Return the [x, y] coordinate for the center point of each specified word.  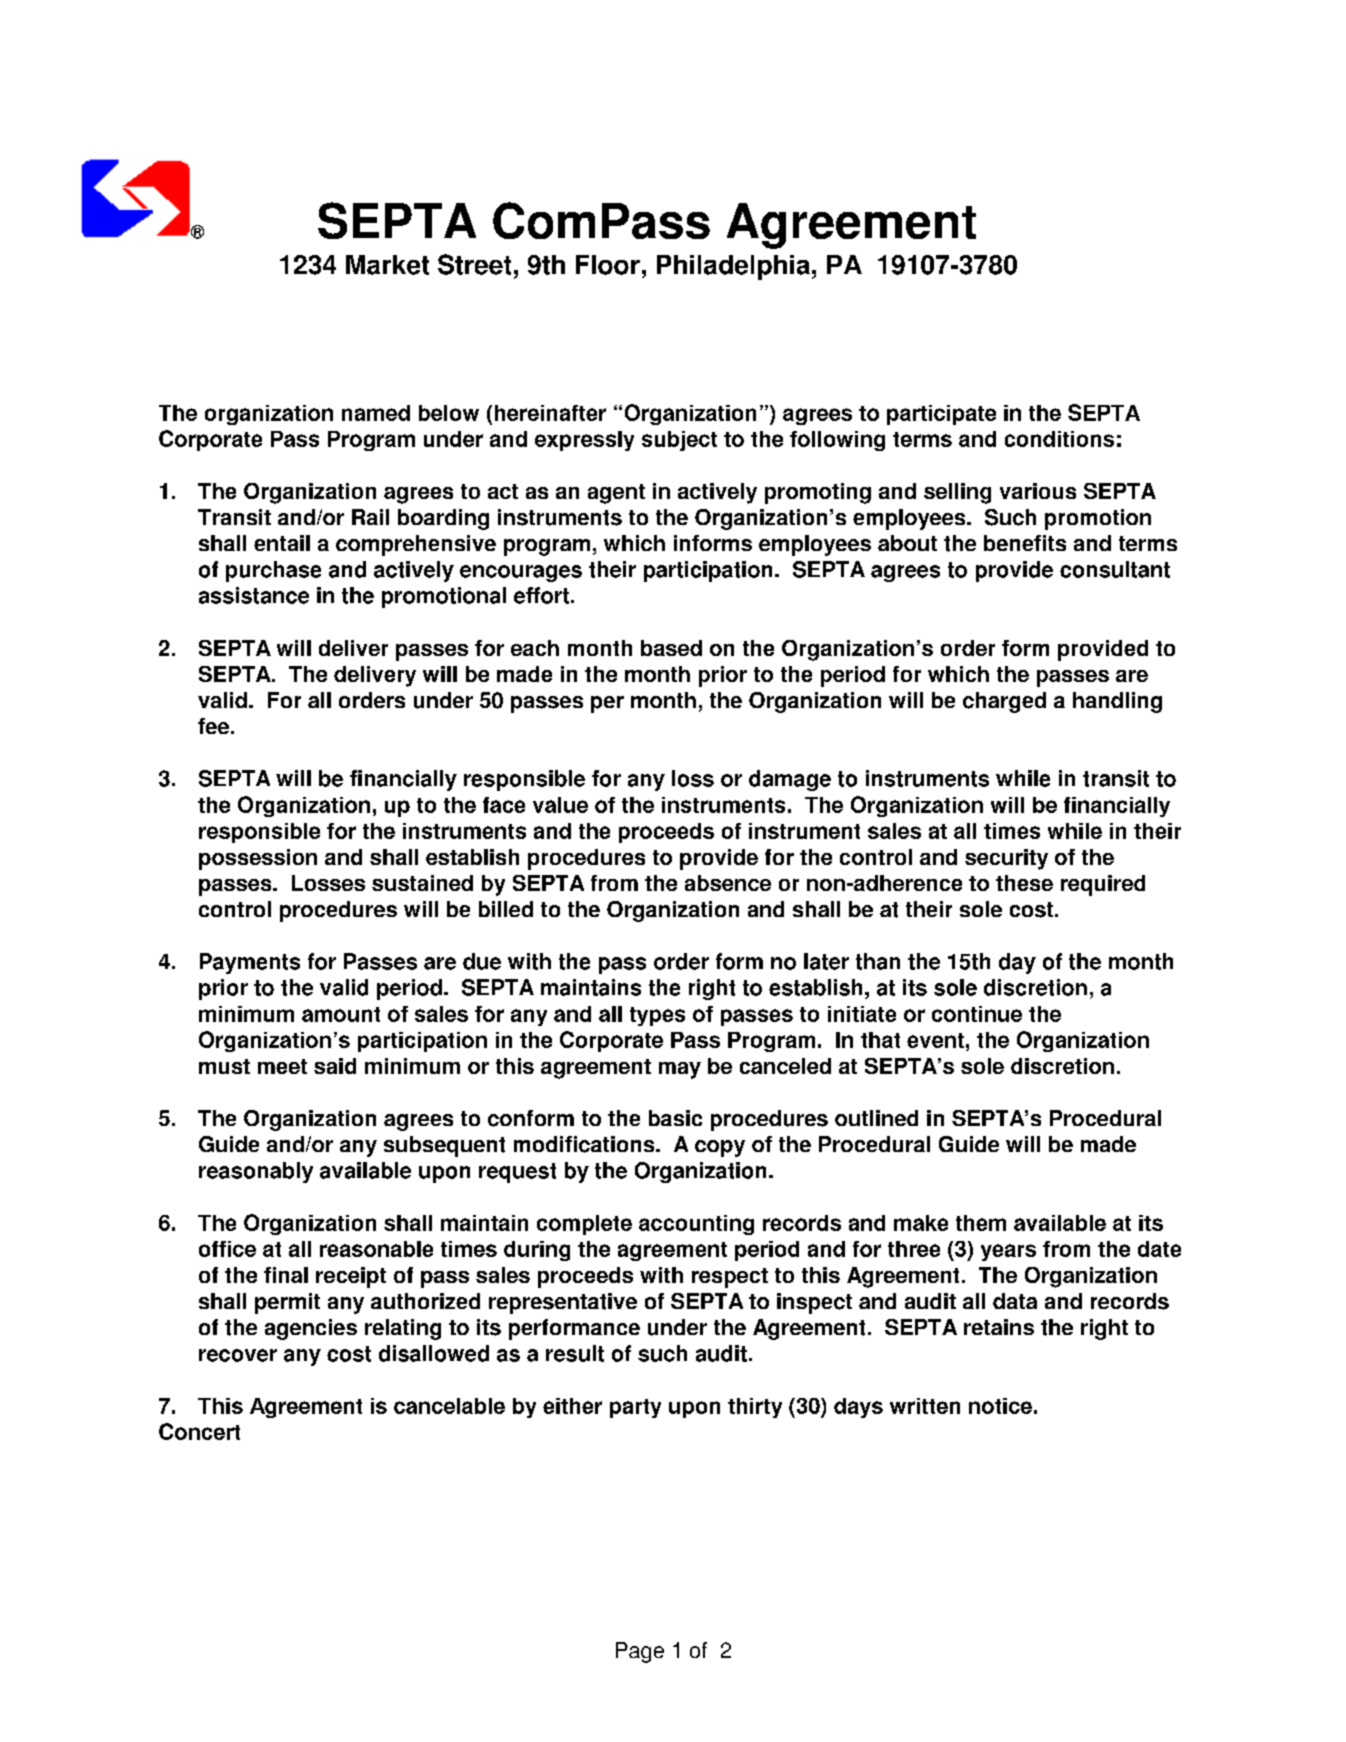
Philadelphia [733, 267]
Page [640, 1652]
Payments [250, 963]
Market [387, 265]
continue [977, 1014]
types [657, 1016]
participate [941, 415]
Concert [199, 1431]
